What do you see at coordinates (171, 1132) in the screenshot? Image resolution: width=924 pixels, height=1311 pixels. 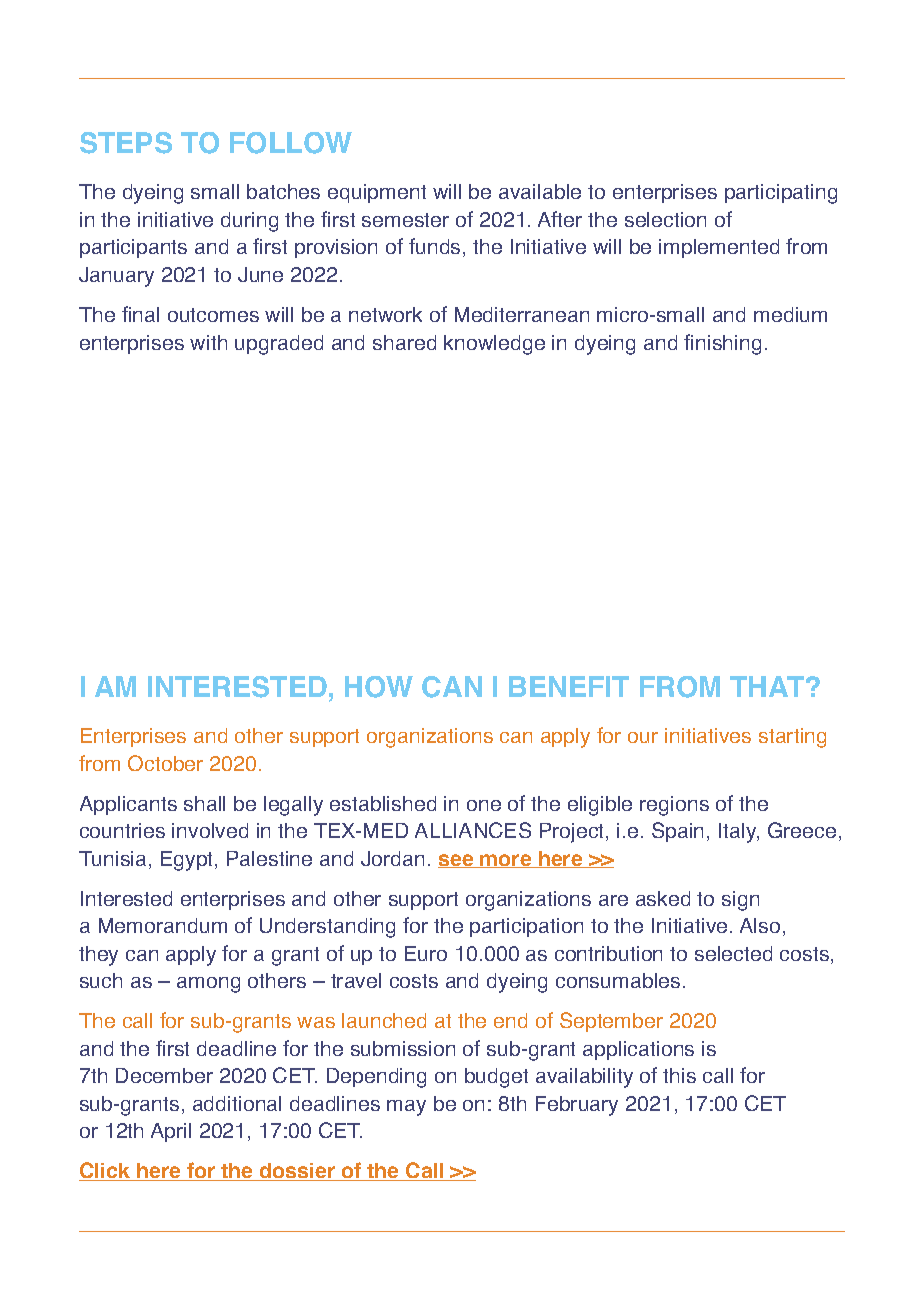 I see `April` at bounding box center [171, 1132].
